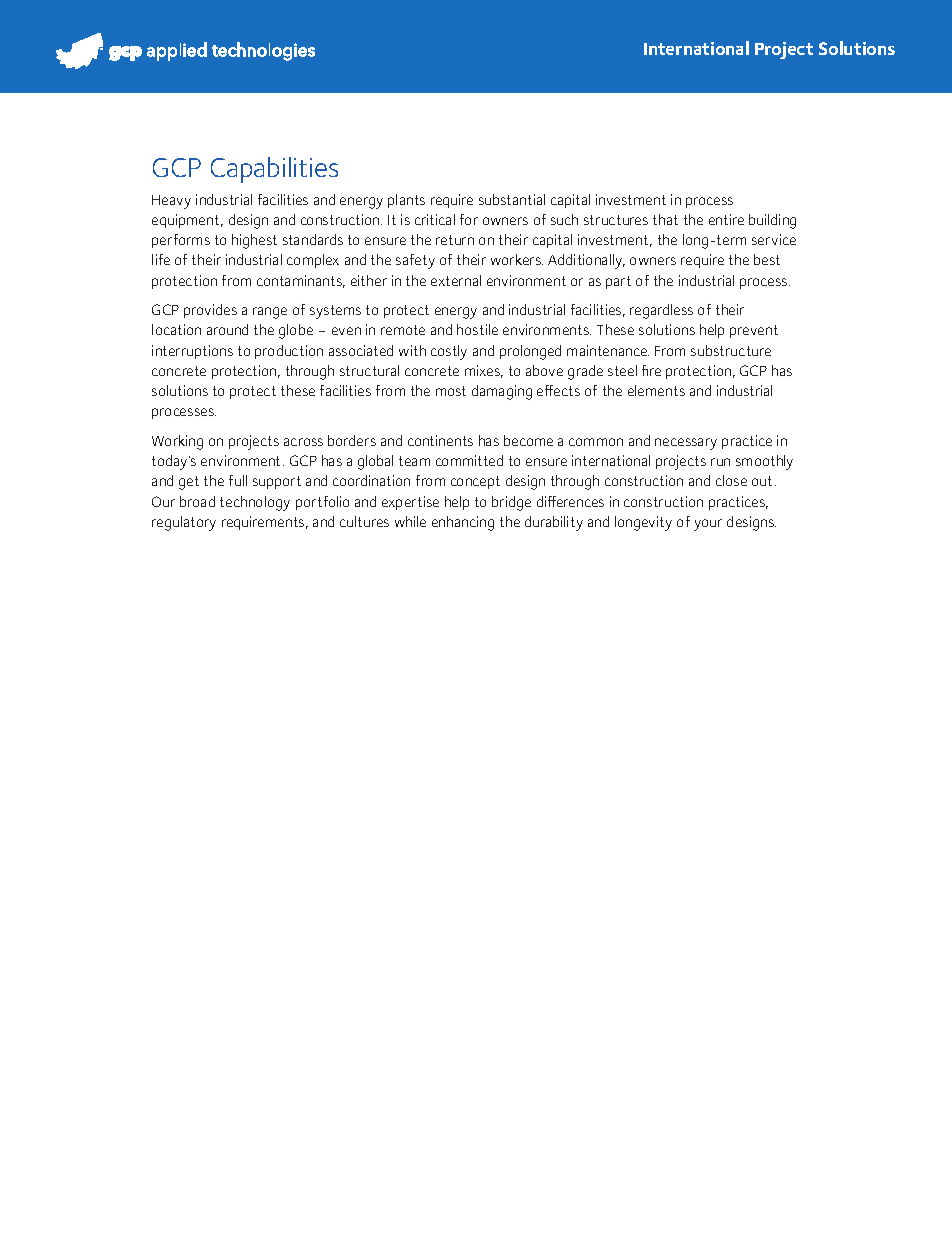  Describe the element at coordinates (726, 219) in the screenshot. I see `entire` at that location.
